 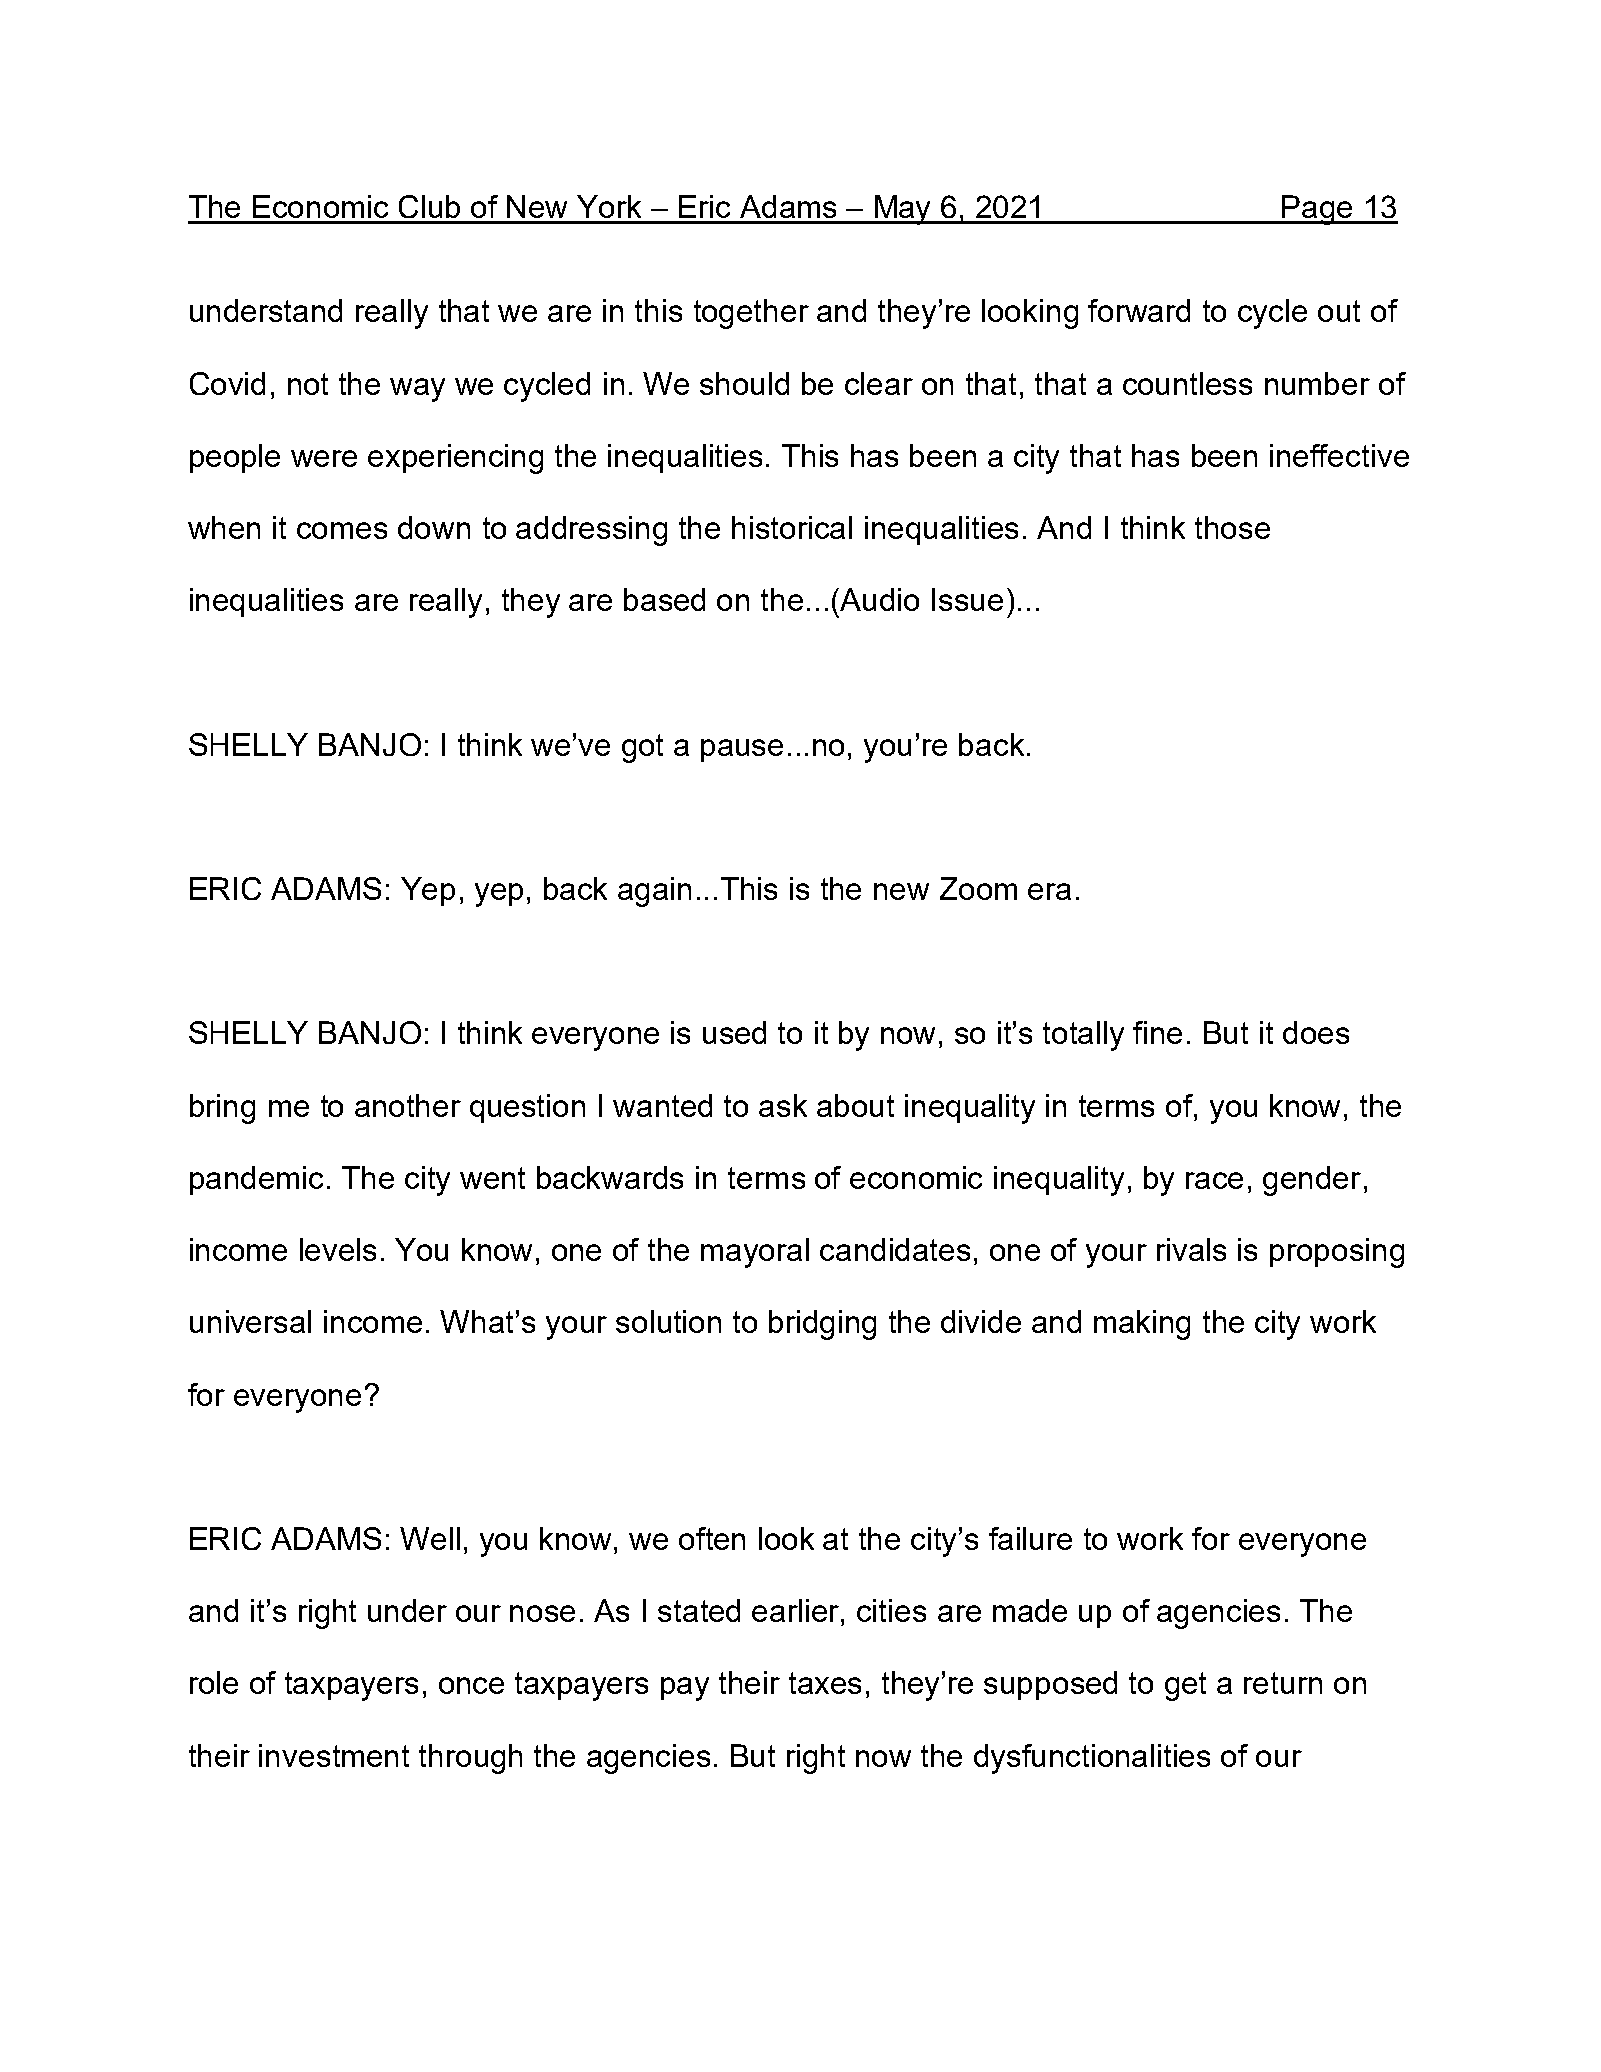 I want to click on bridging, so click(x=822, y=1325).
